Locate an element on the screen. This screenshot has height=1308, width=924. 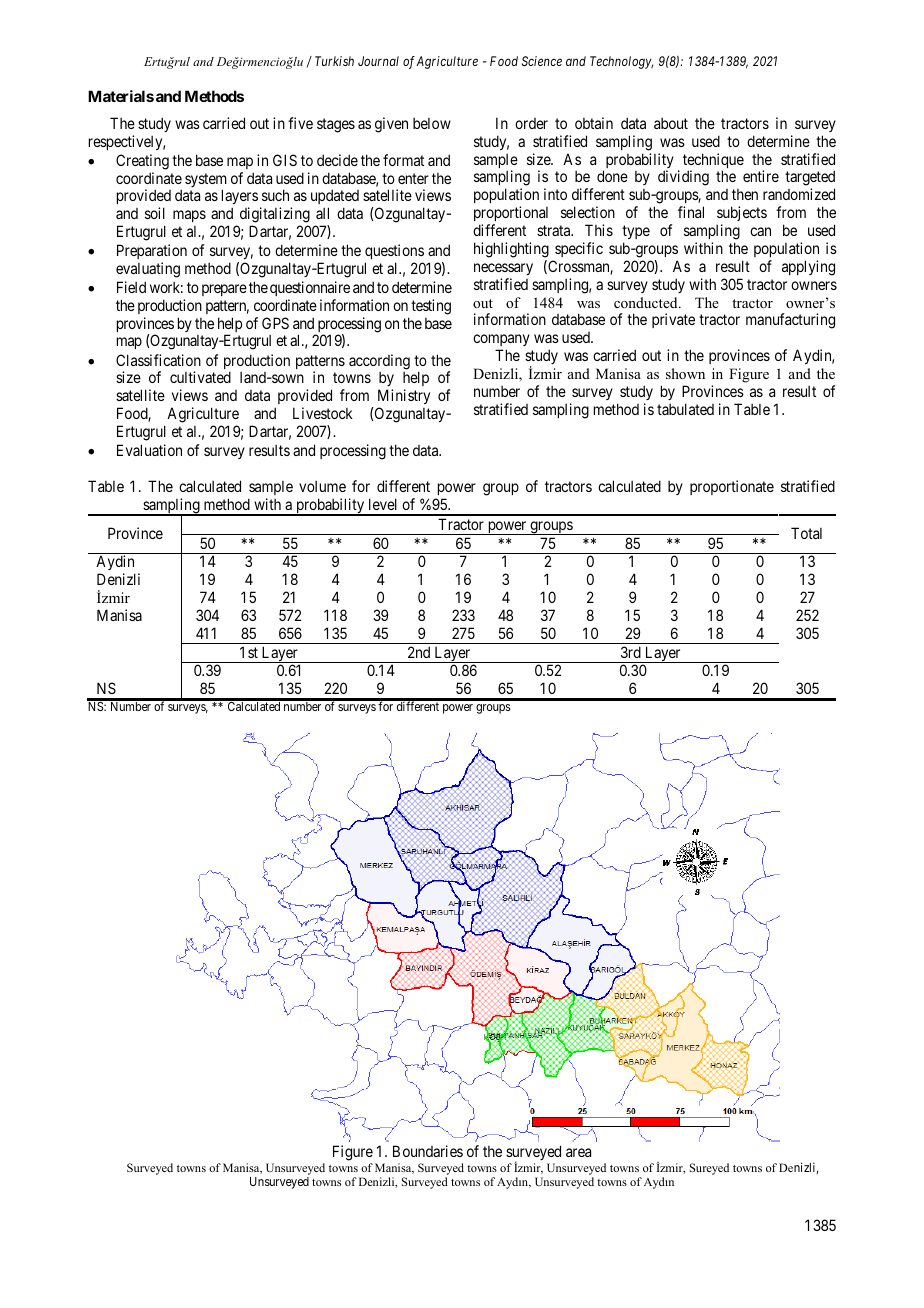
proportionate is located at coordinates (732, 487).
